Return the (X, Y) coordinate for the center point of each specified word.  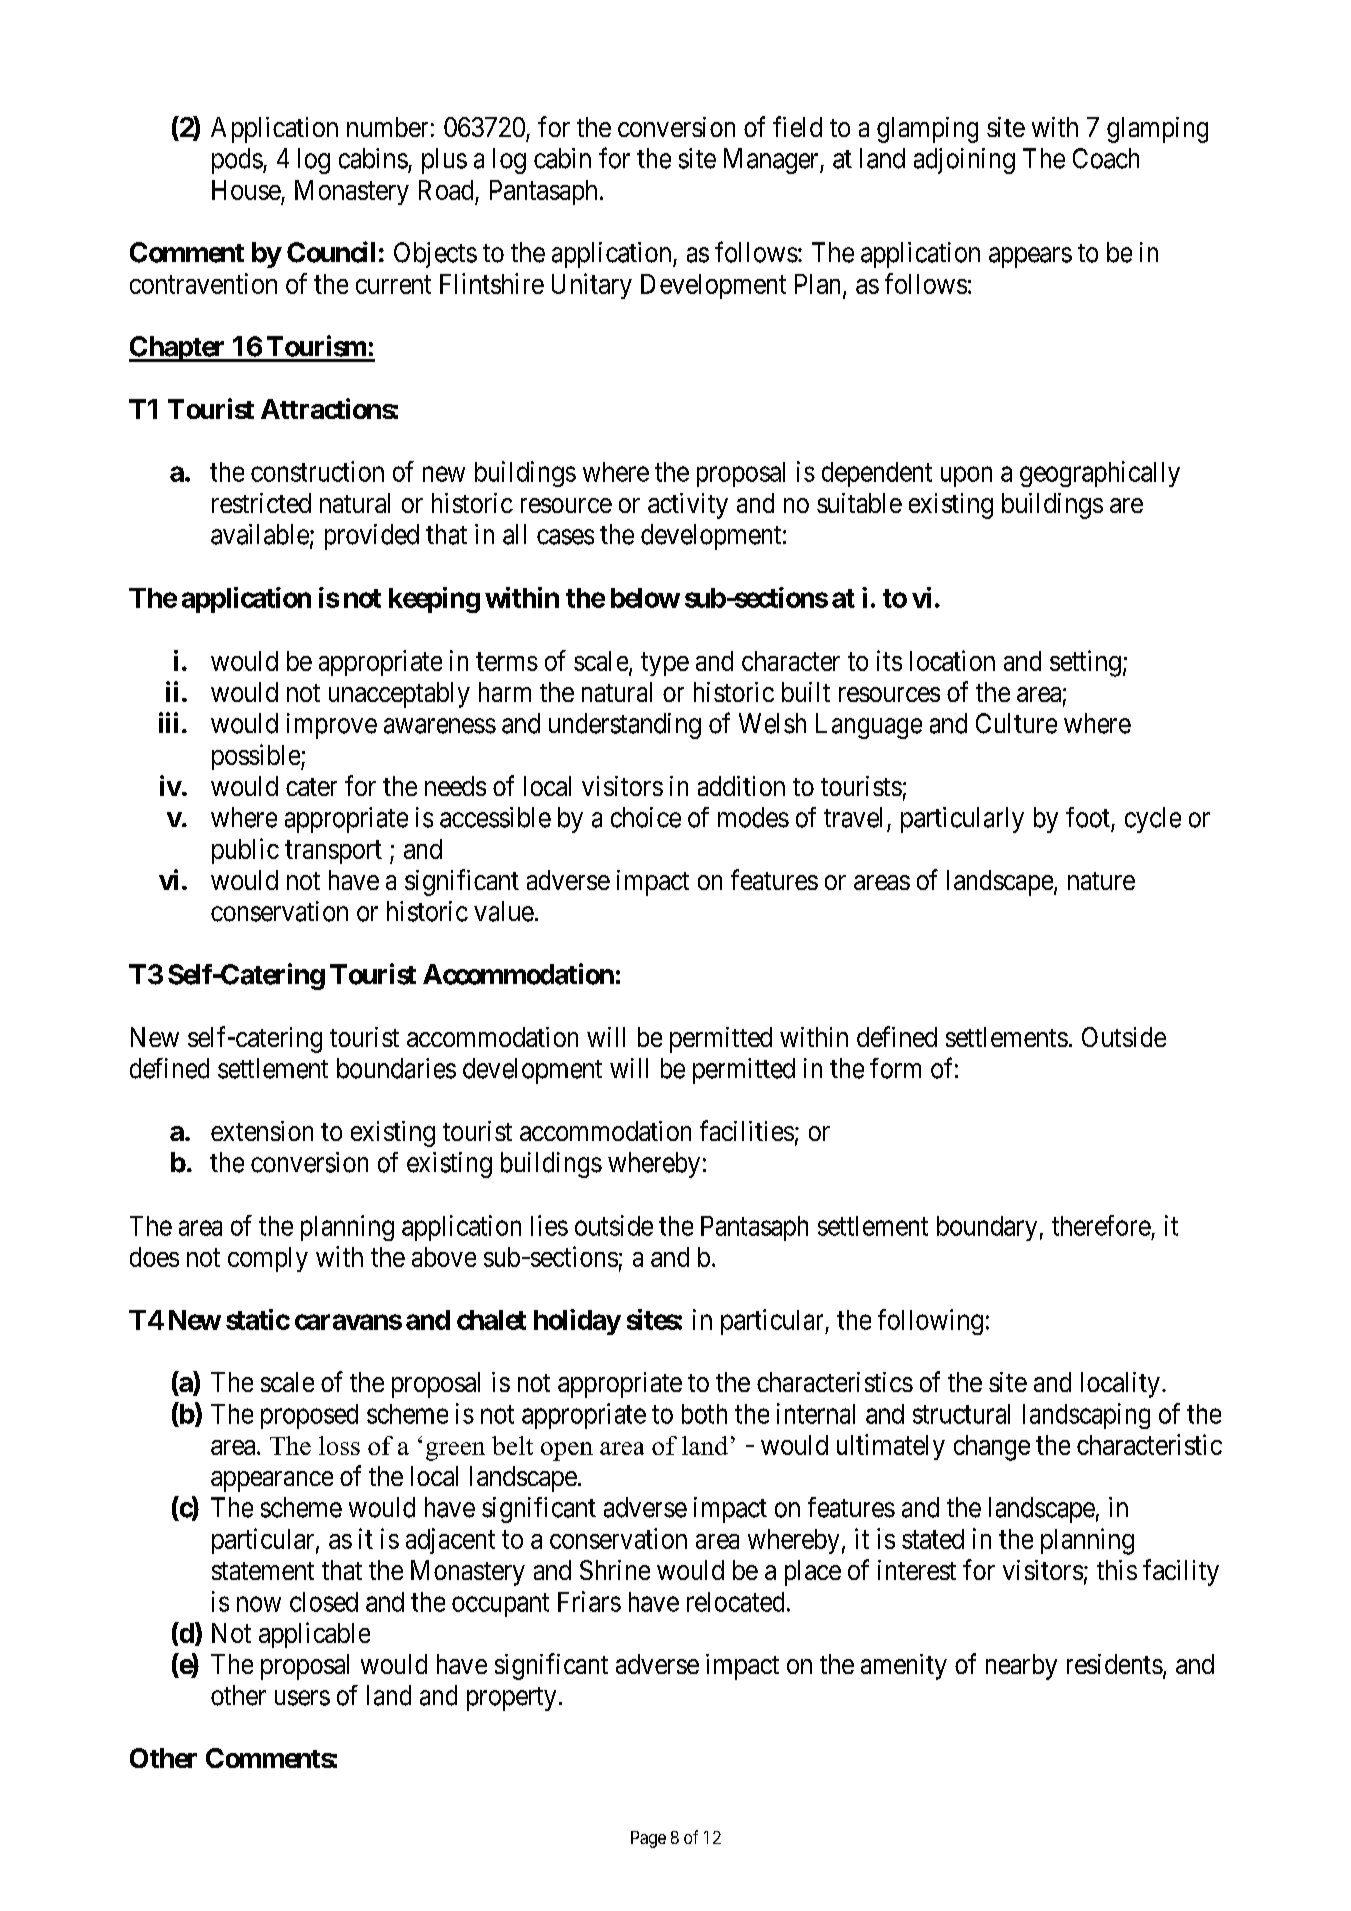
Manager (772, 161)
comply (268, 1259)
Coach (1106, 158)
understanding (625, 726)
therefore (1101, 1225)
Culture (1016, 723)
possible (257, 757)
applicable (314, 1635)
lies (549, 1225)
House (246, 190)
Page (648, 1839)
